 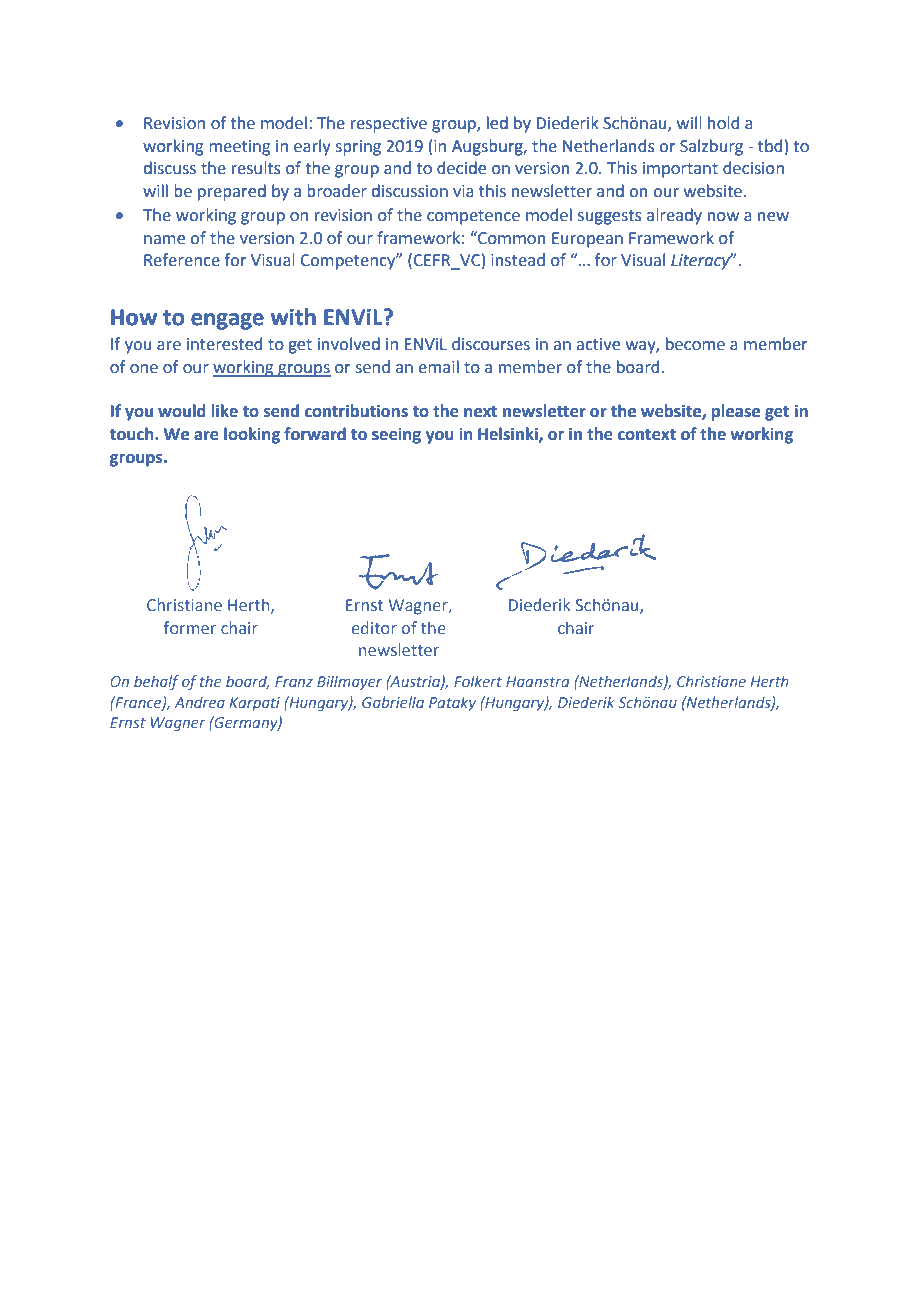 I want to click on hold, so click(x=723, y=123).
